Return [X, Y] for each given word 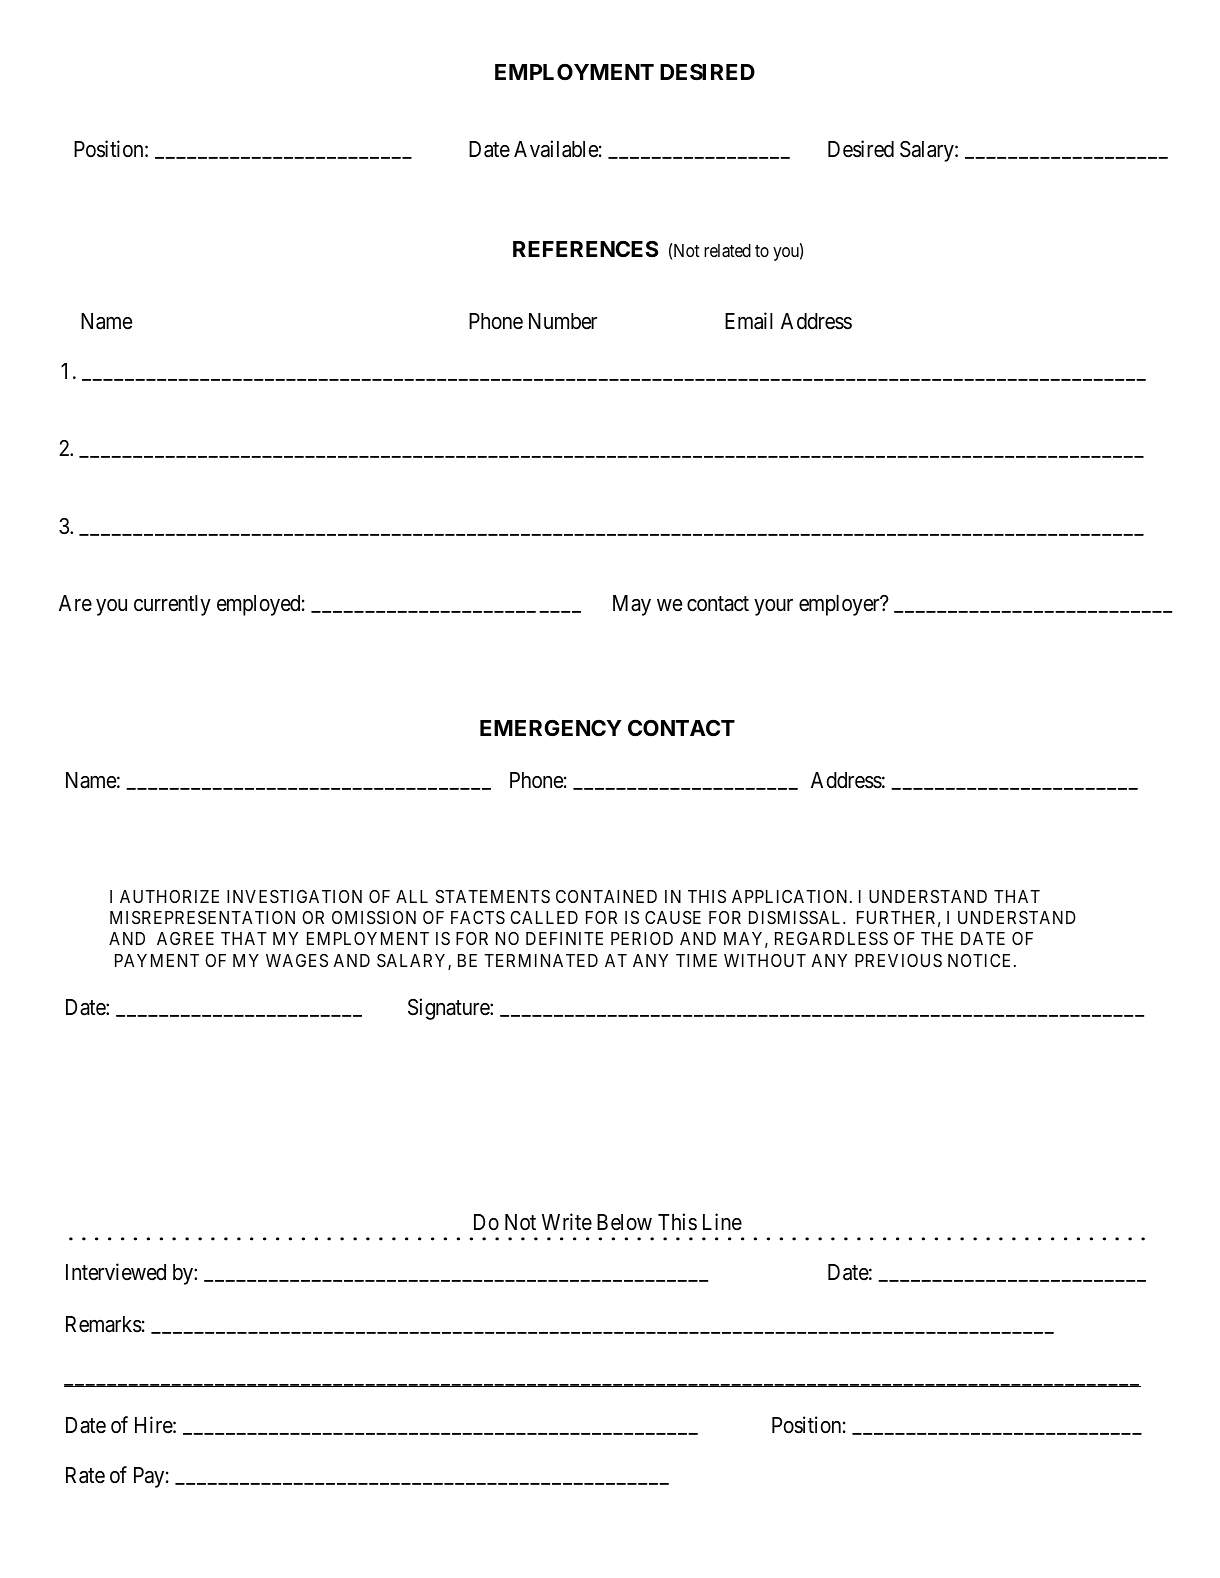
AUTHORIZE [169, 896]
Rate [85, 1475]
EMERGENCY [551, 728]
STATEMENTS [493, 897]
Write [567, 1222]
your [773, 607]
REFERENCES [586, 249]
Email [749, 321]
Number [563, 321]
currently [172, 605]
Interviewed [116, 1272]
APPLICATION [791, 896]
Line [722, 1222]
